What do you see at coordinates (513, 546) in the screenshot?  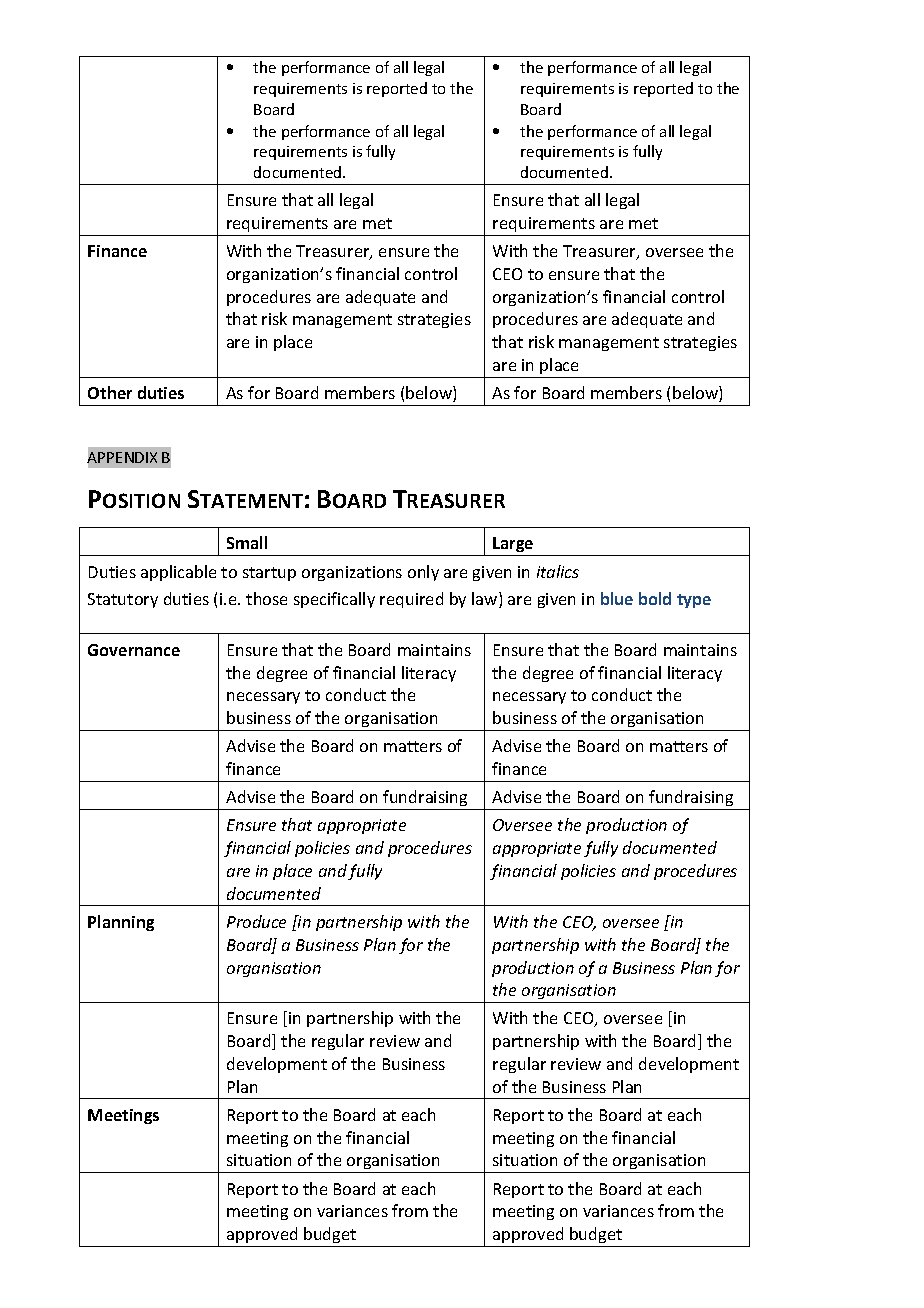 I see `Large` at bounding box center [513, 546].
